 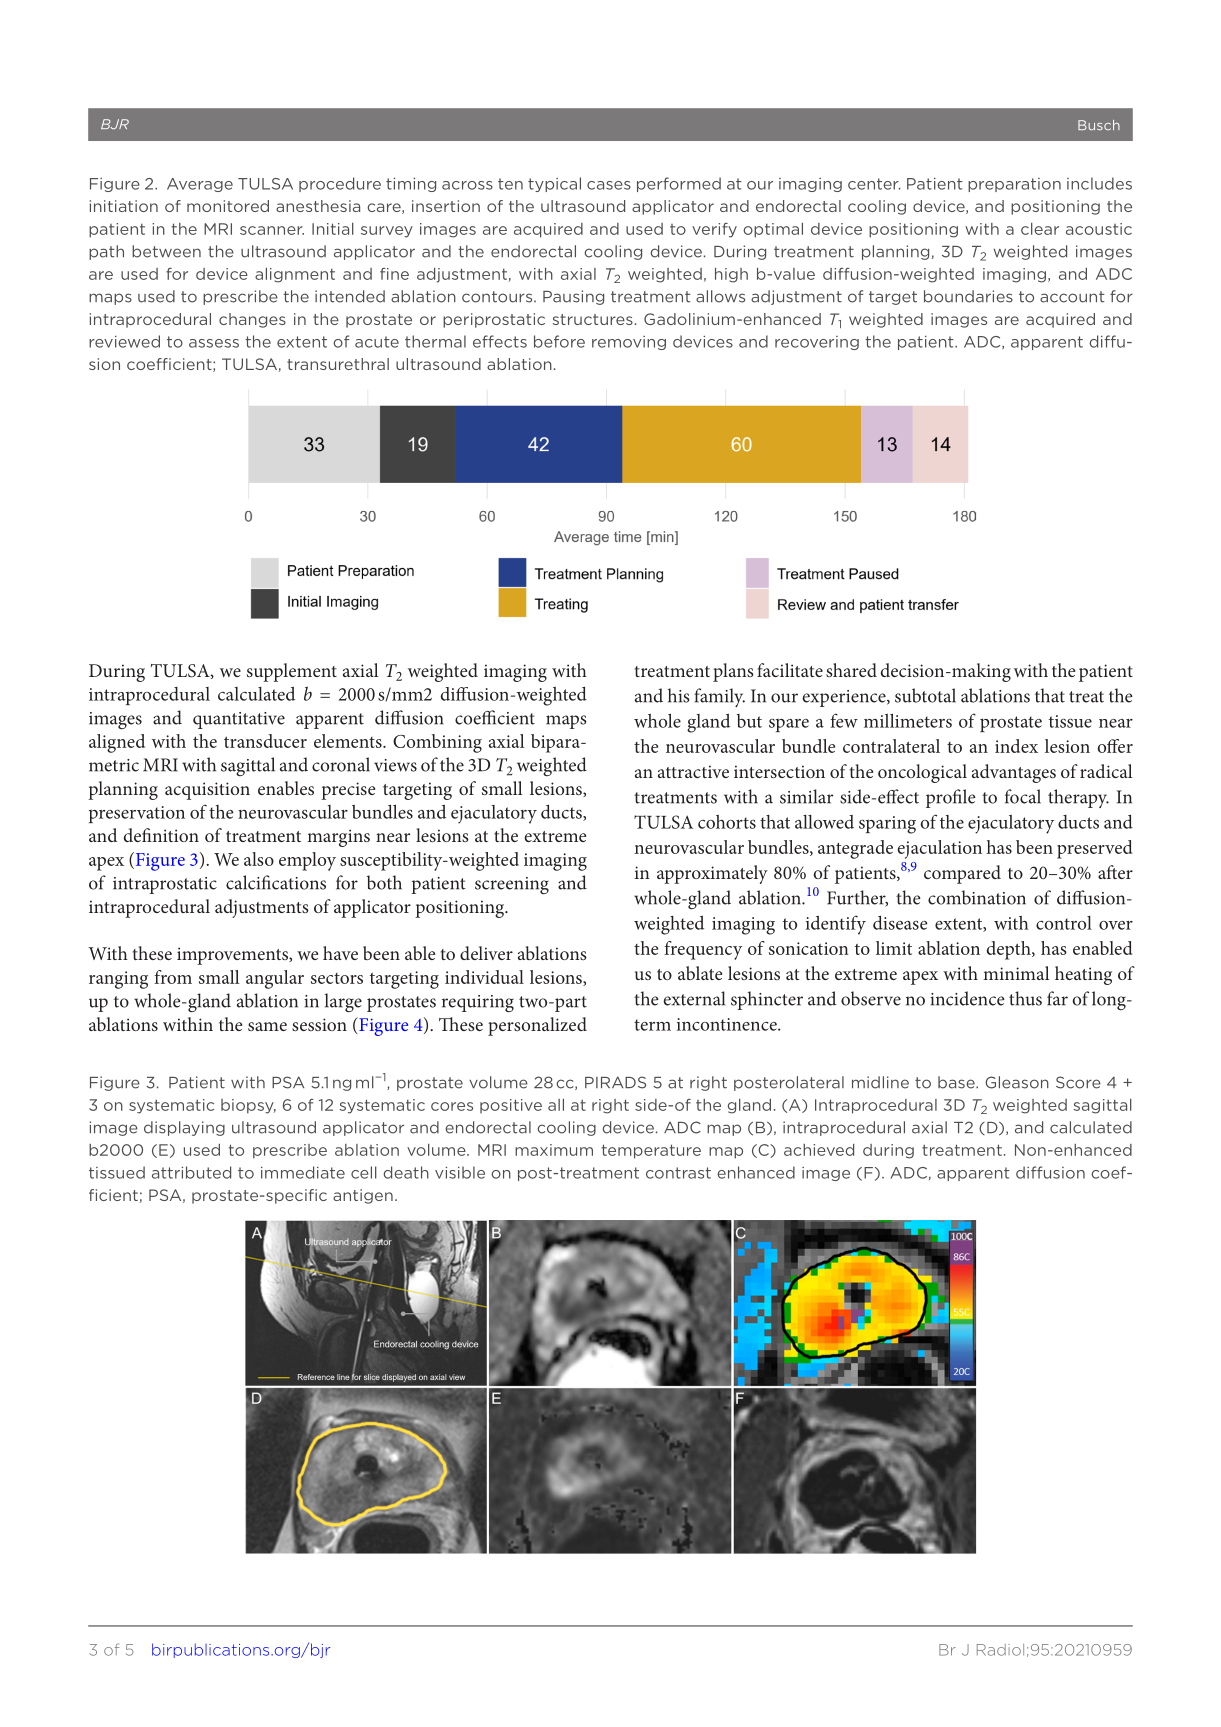 What do you see at coordinates (1014, 185) in the document?
I see `preparation` at bounding box center [1014, 185].
